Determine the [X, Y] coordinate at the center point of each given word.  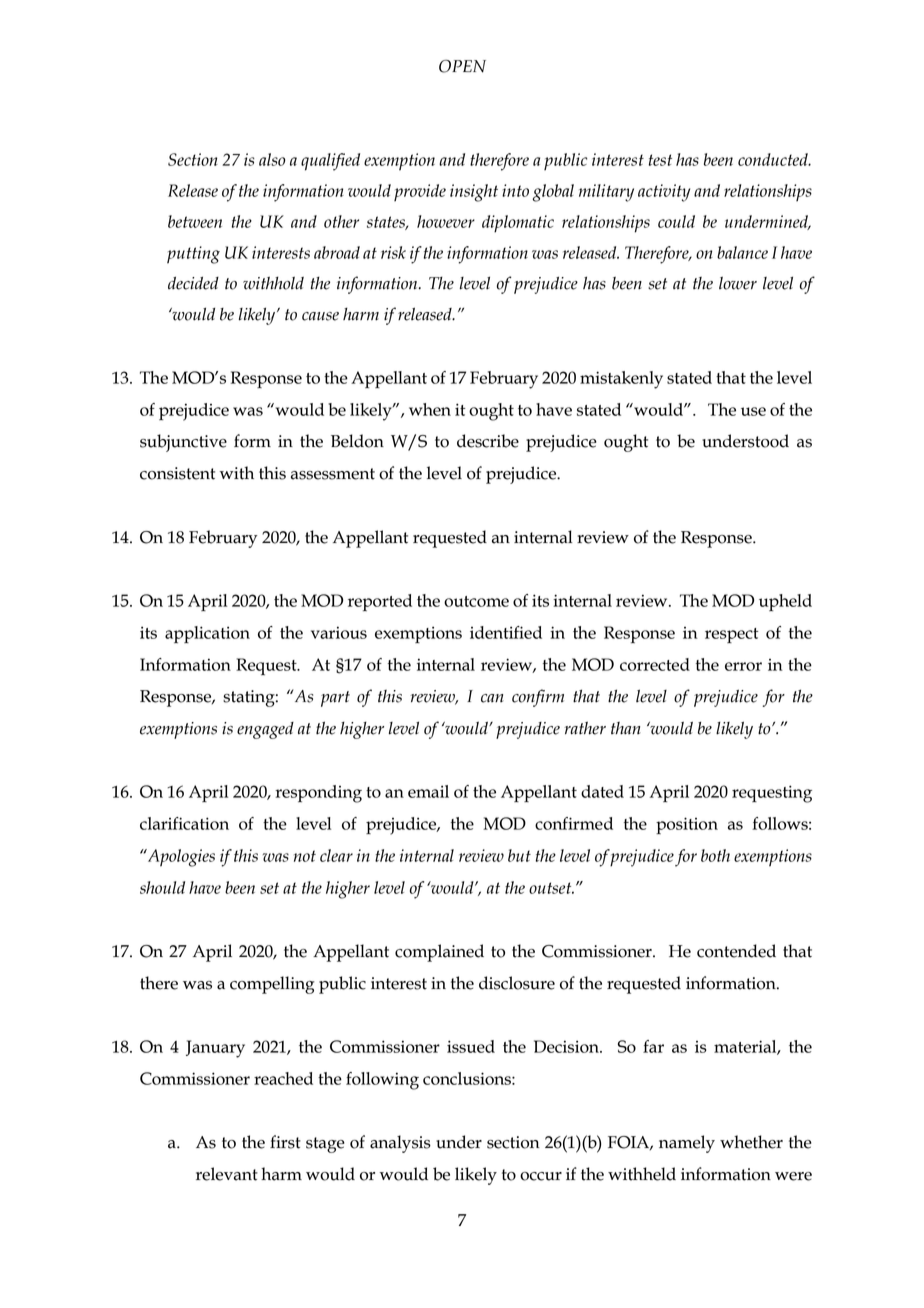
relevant [227, 1174]
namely [687, 1144]
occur [541, 1176]
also [272, 159]
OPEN [462, 66]
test [660, 160]
